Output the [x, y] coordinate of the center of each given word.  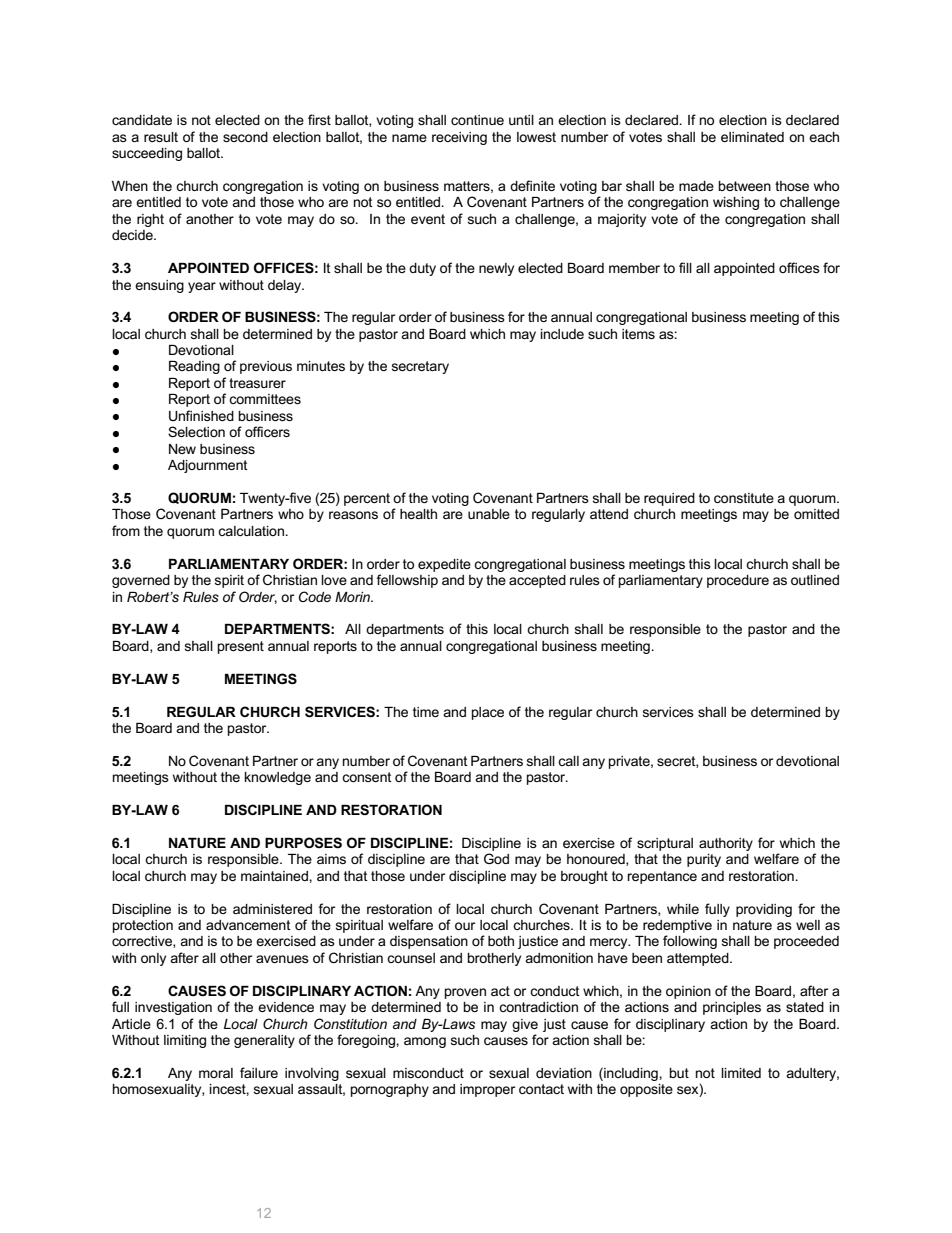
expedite [444, 565]
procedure [738, 581]
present [241, 647]
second [245, 137]
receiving [459, 138]
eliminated [752, 137]
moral [216, 1073]
